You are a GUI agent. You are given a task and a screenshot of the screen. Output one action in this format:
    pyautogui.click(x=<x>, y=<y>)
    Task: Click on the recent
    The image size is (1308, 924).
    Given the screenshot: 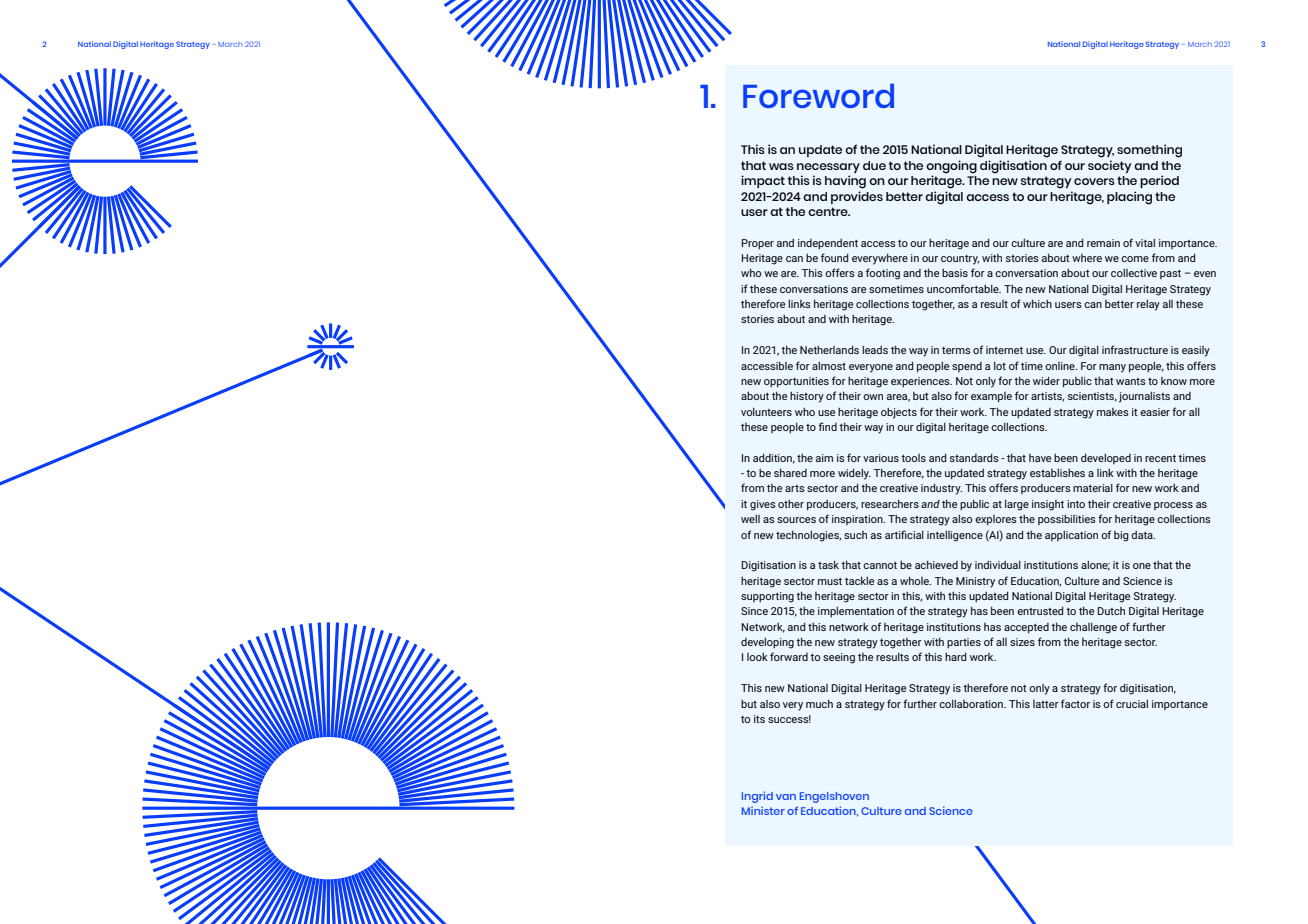 What is the action you would take?
    pyautogui.click(x=1160, y=458)
